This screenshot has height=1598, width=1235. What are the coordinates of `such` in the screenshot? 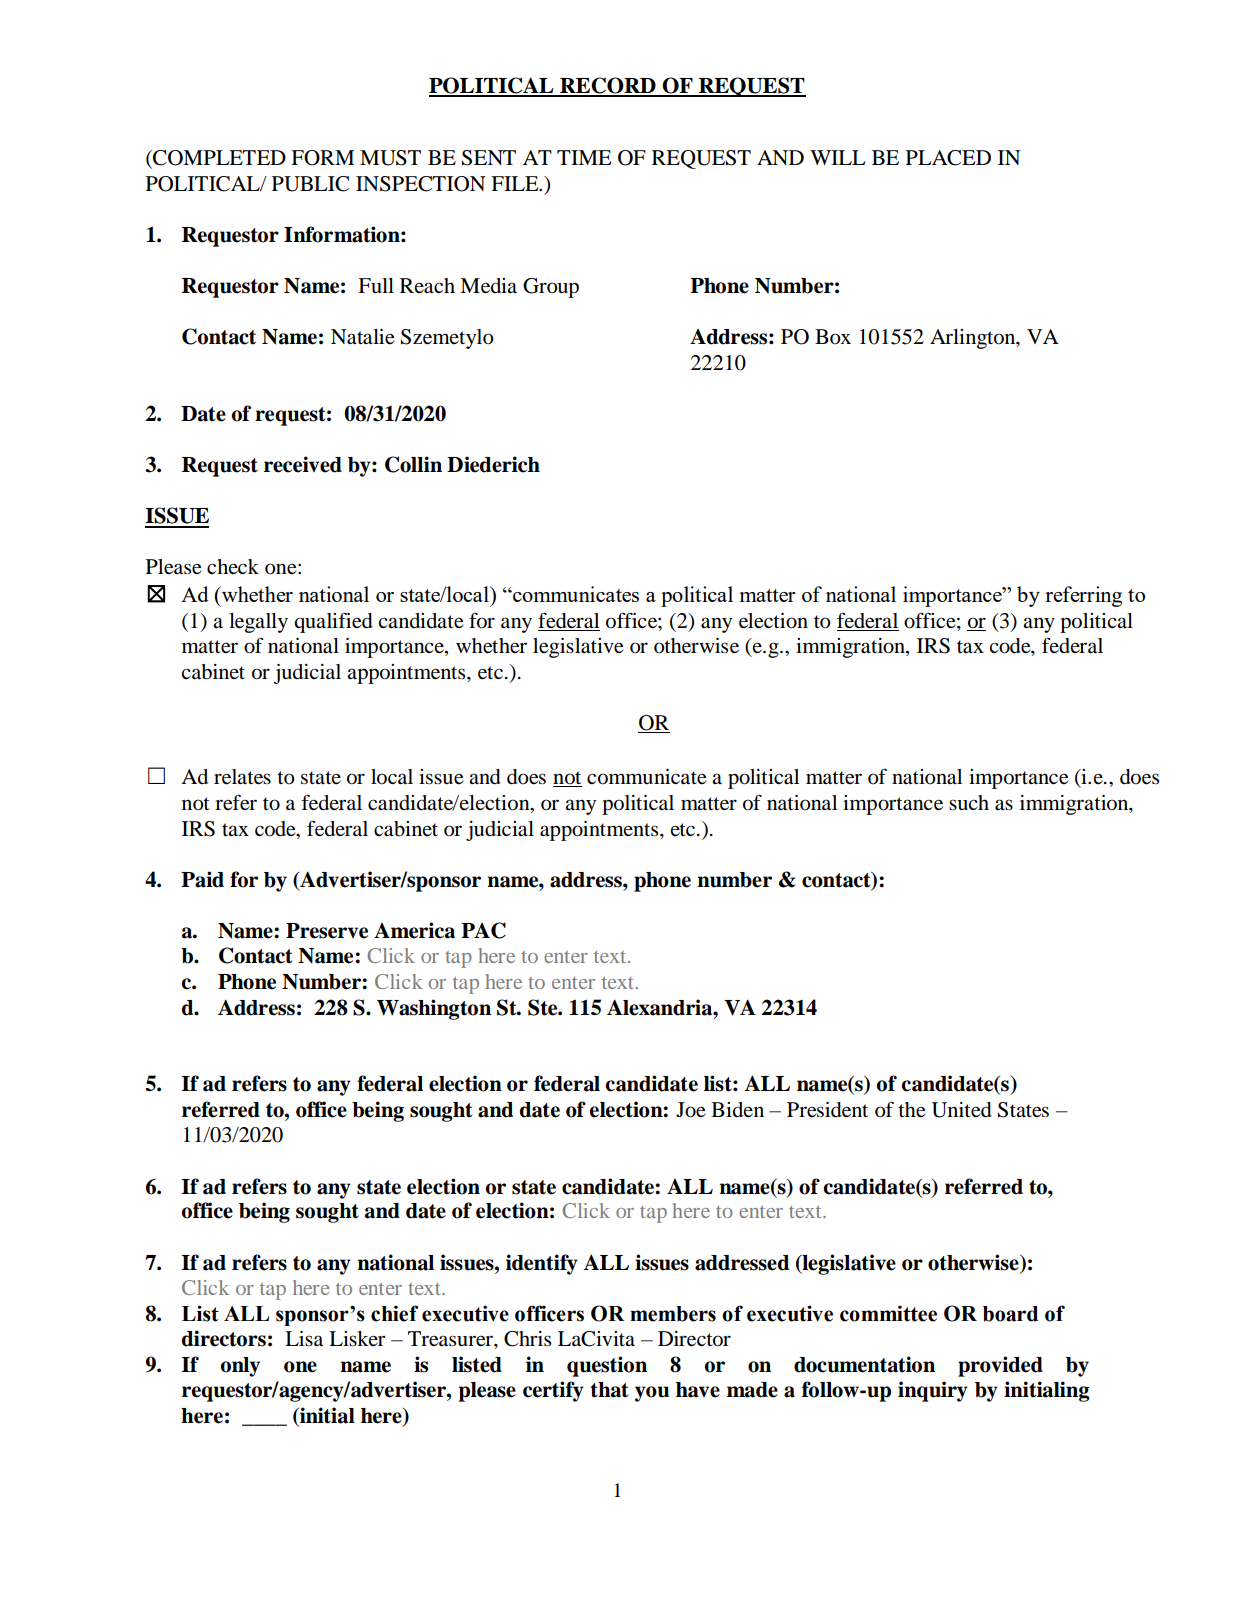 It's located at (969, 803).
